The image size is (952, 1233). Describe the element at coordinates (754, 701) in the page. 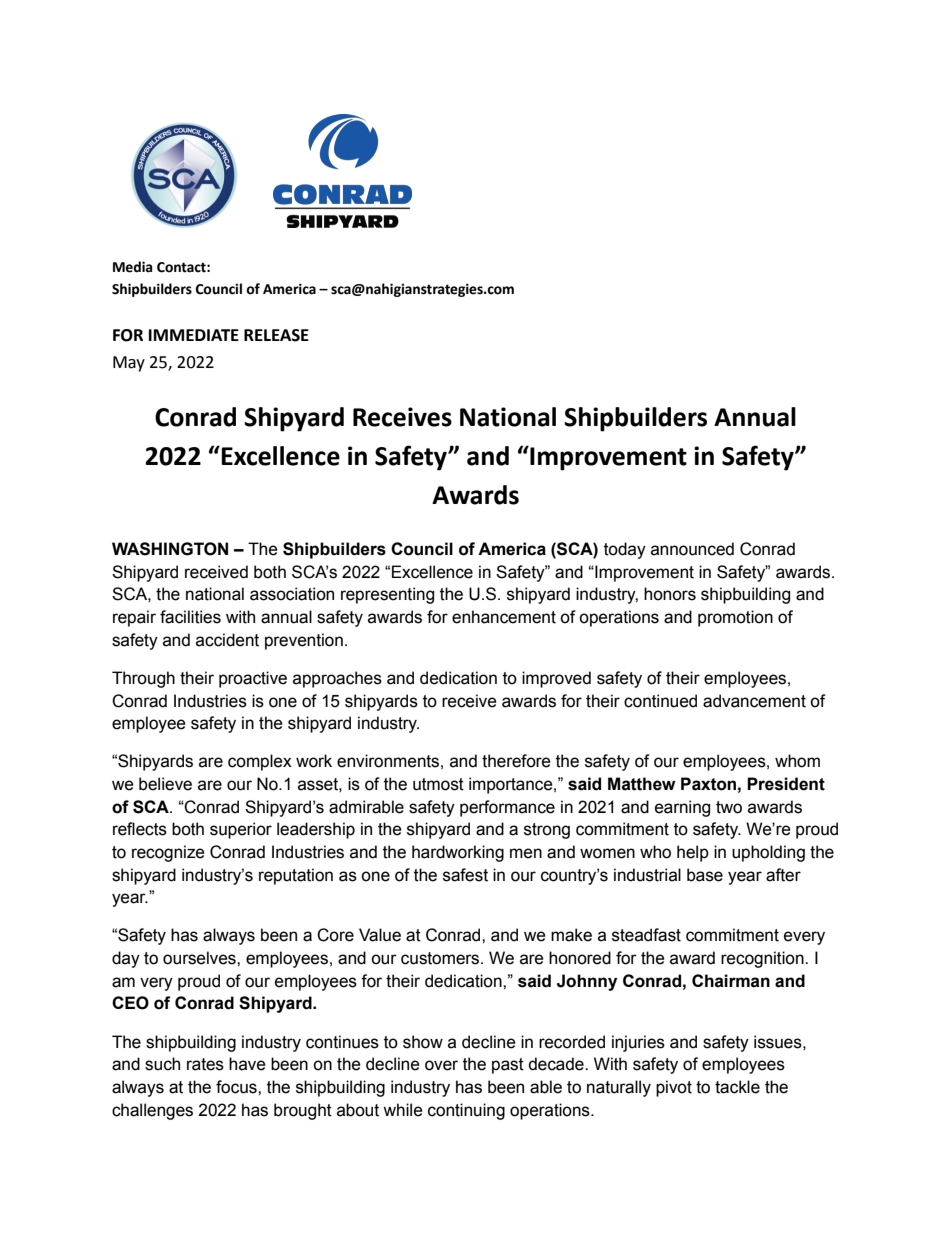

I see `advancement` at that location.
